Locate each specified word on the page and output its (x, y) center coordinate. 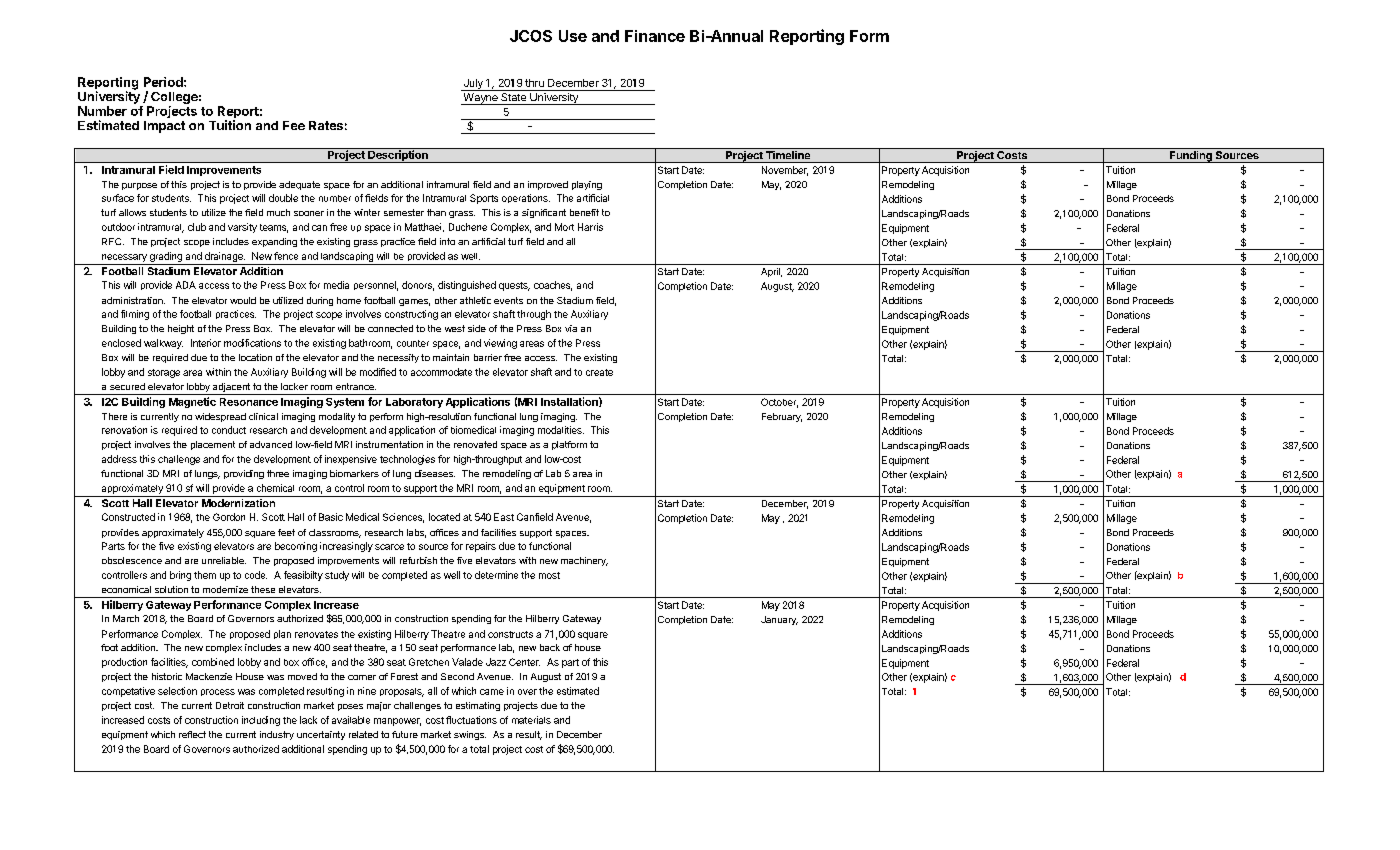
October (779, 403)
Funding (1191, 157)
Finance (655, 36)
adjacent (231, 389)
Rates (326, 125)
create (599, 372)
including (261, 721)
